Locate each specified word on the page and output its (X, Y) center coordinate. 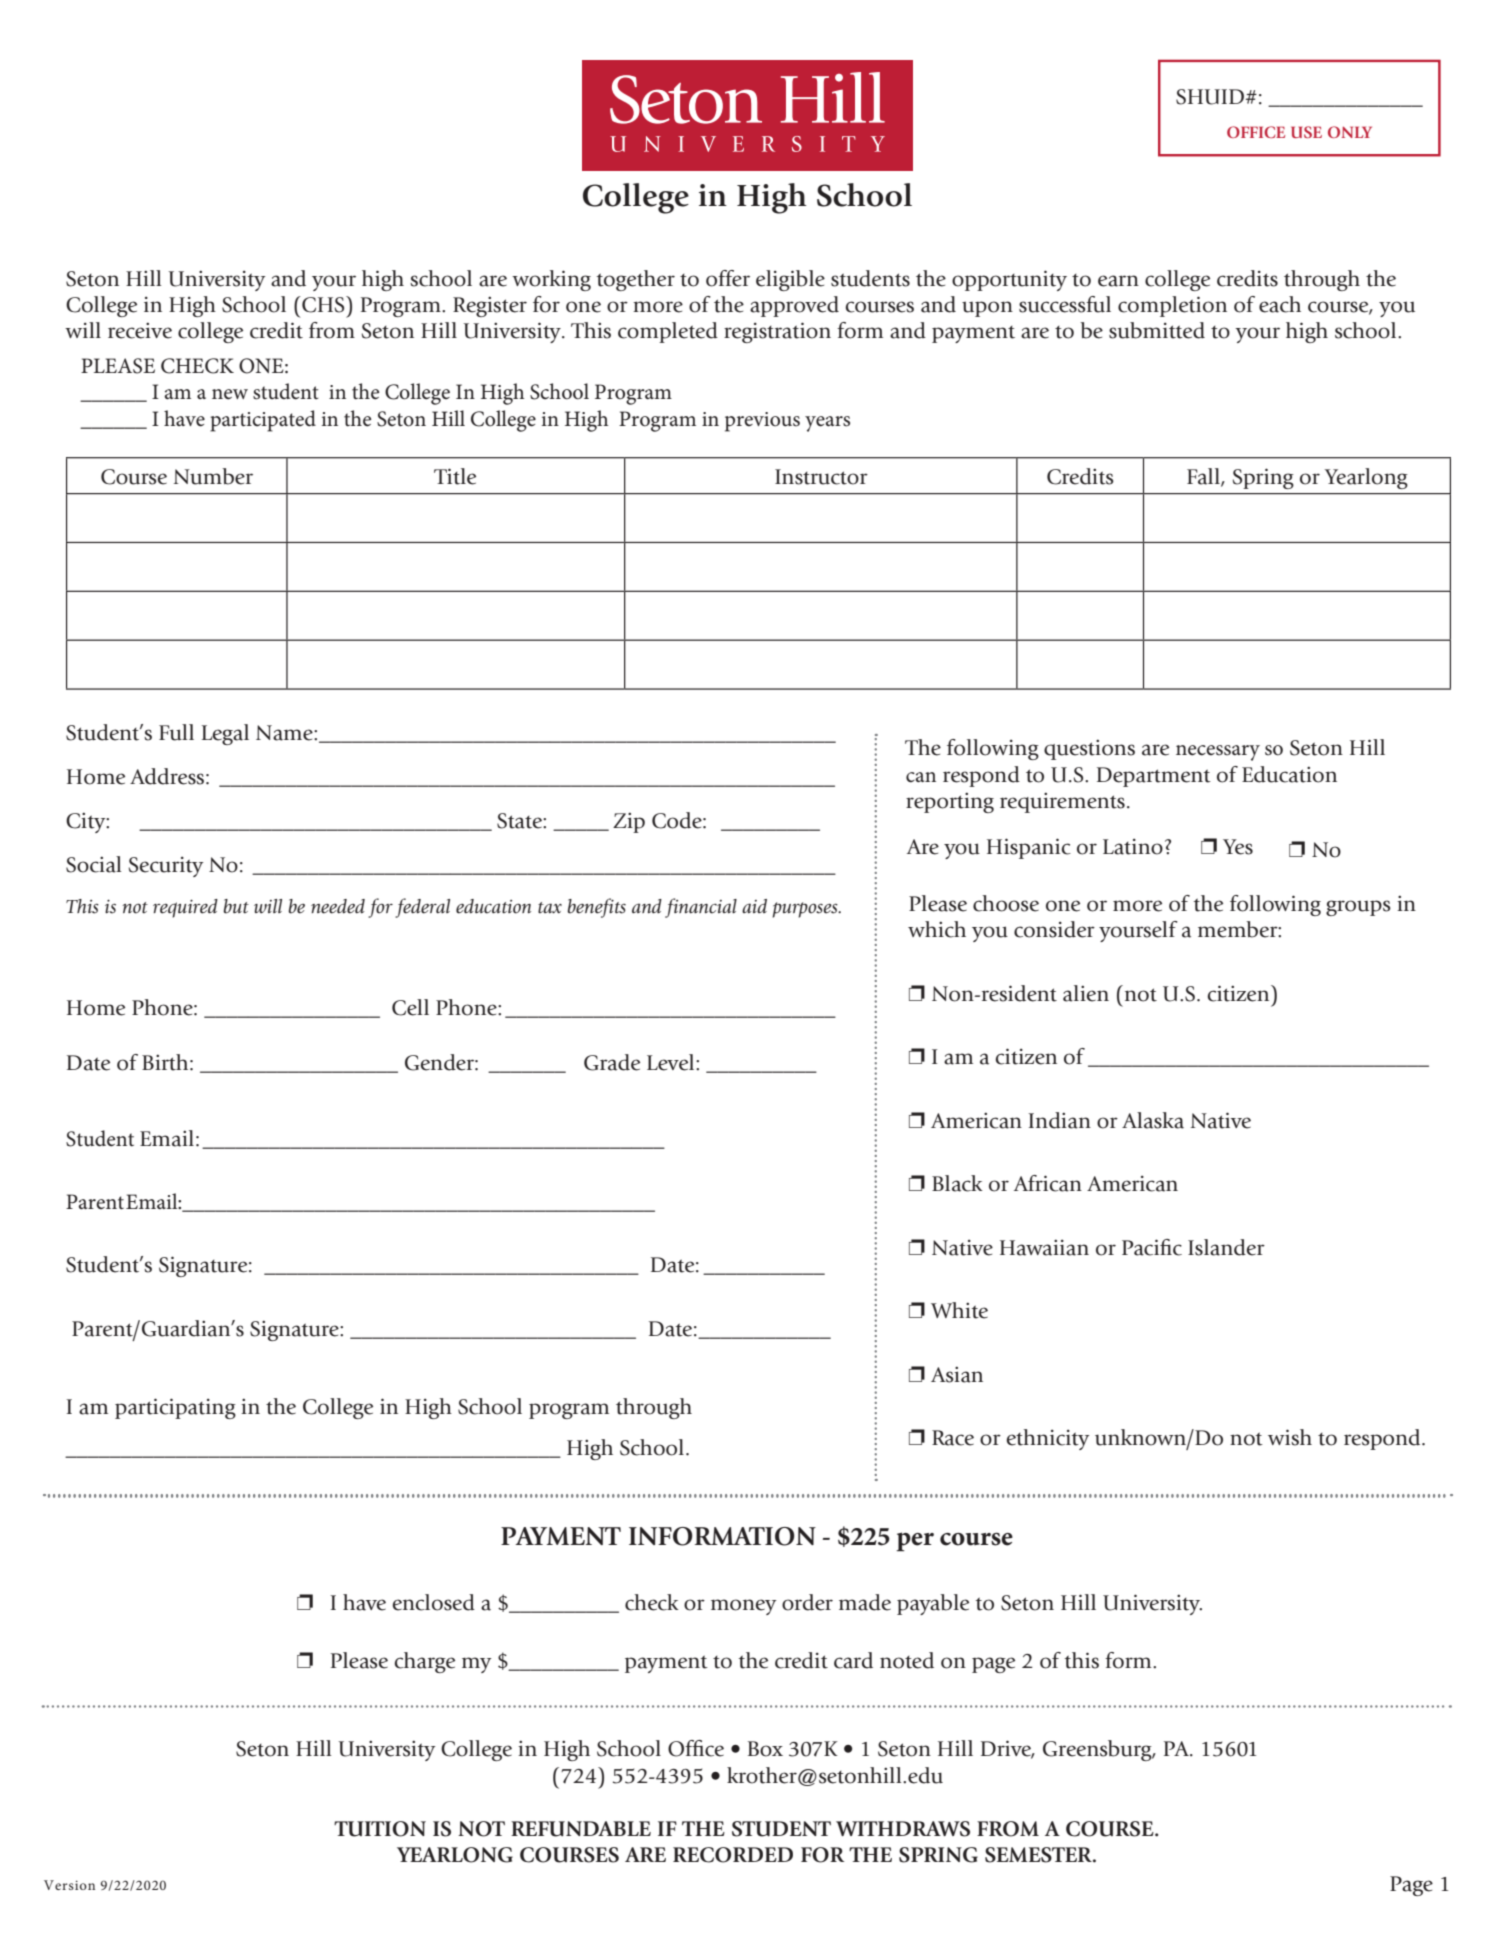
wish (1290, 1437)
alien (1086, 993)
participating (175, 1408)
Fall (1204, 477)
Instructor (821, 477)
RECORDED (733, 1855)
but (236, 906)
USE (1306, 132)
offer (728, 278)
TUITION (380, 1829)
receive (140, 330)
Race (953, 1438)
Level (672, 1062)
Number (213, 476)
